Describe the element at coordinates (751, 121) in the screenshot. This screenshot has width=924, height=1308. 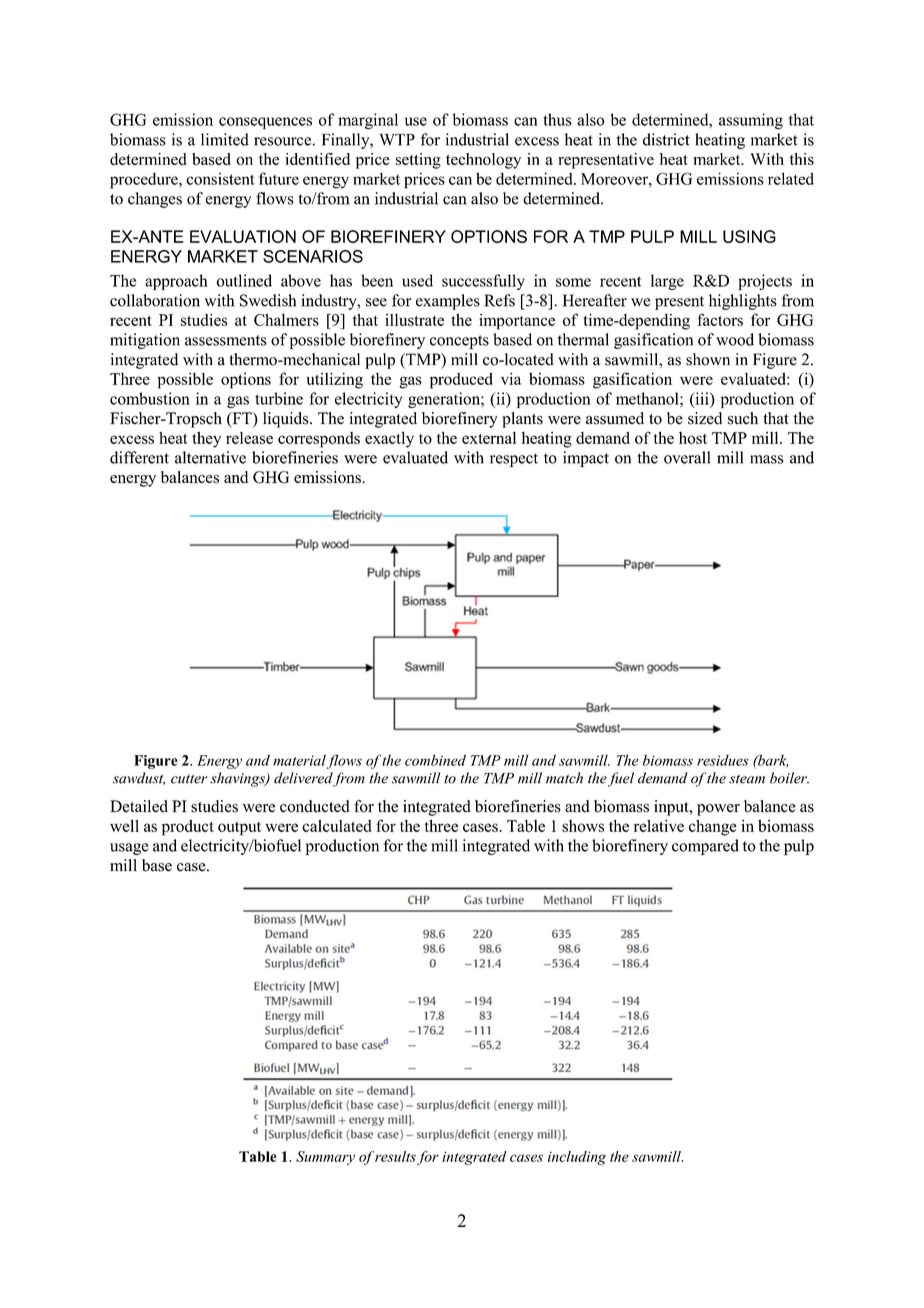
I see `assuming` at that location.
